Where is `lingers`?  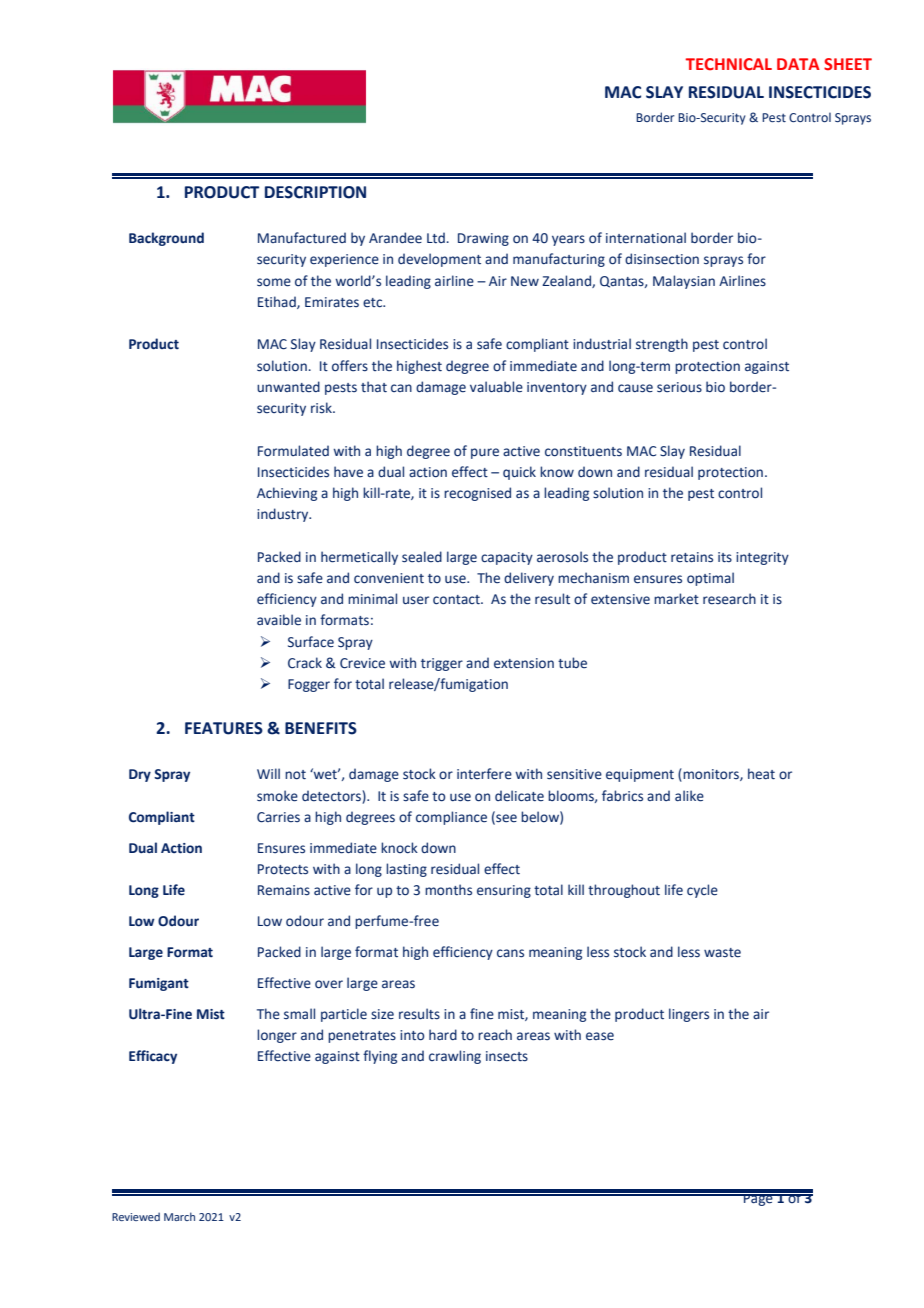
lingers is located at coordinates (689, 1015).
